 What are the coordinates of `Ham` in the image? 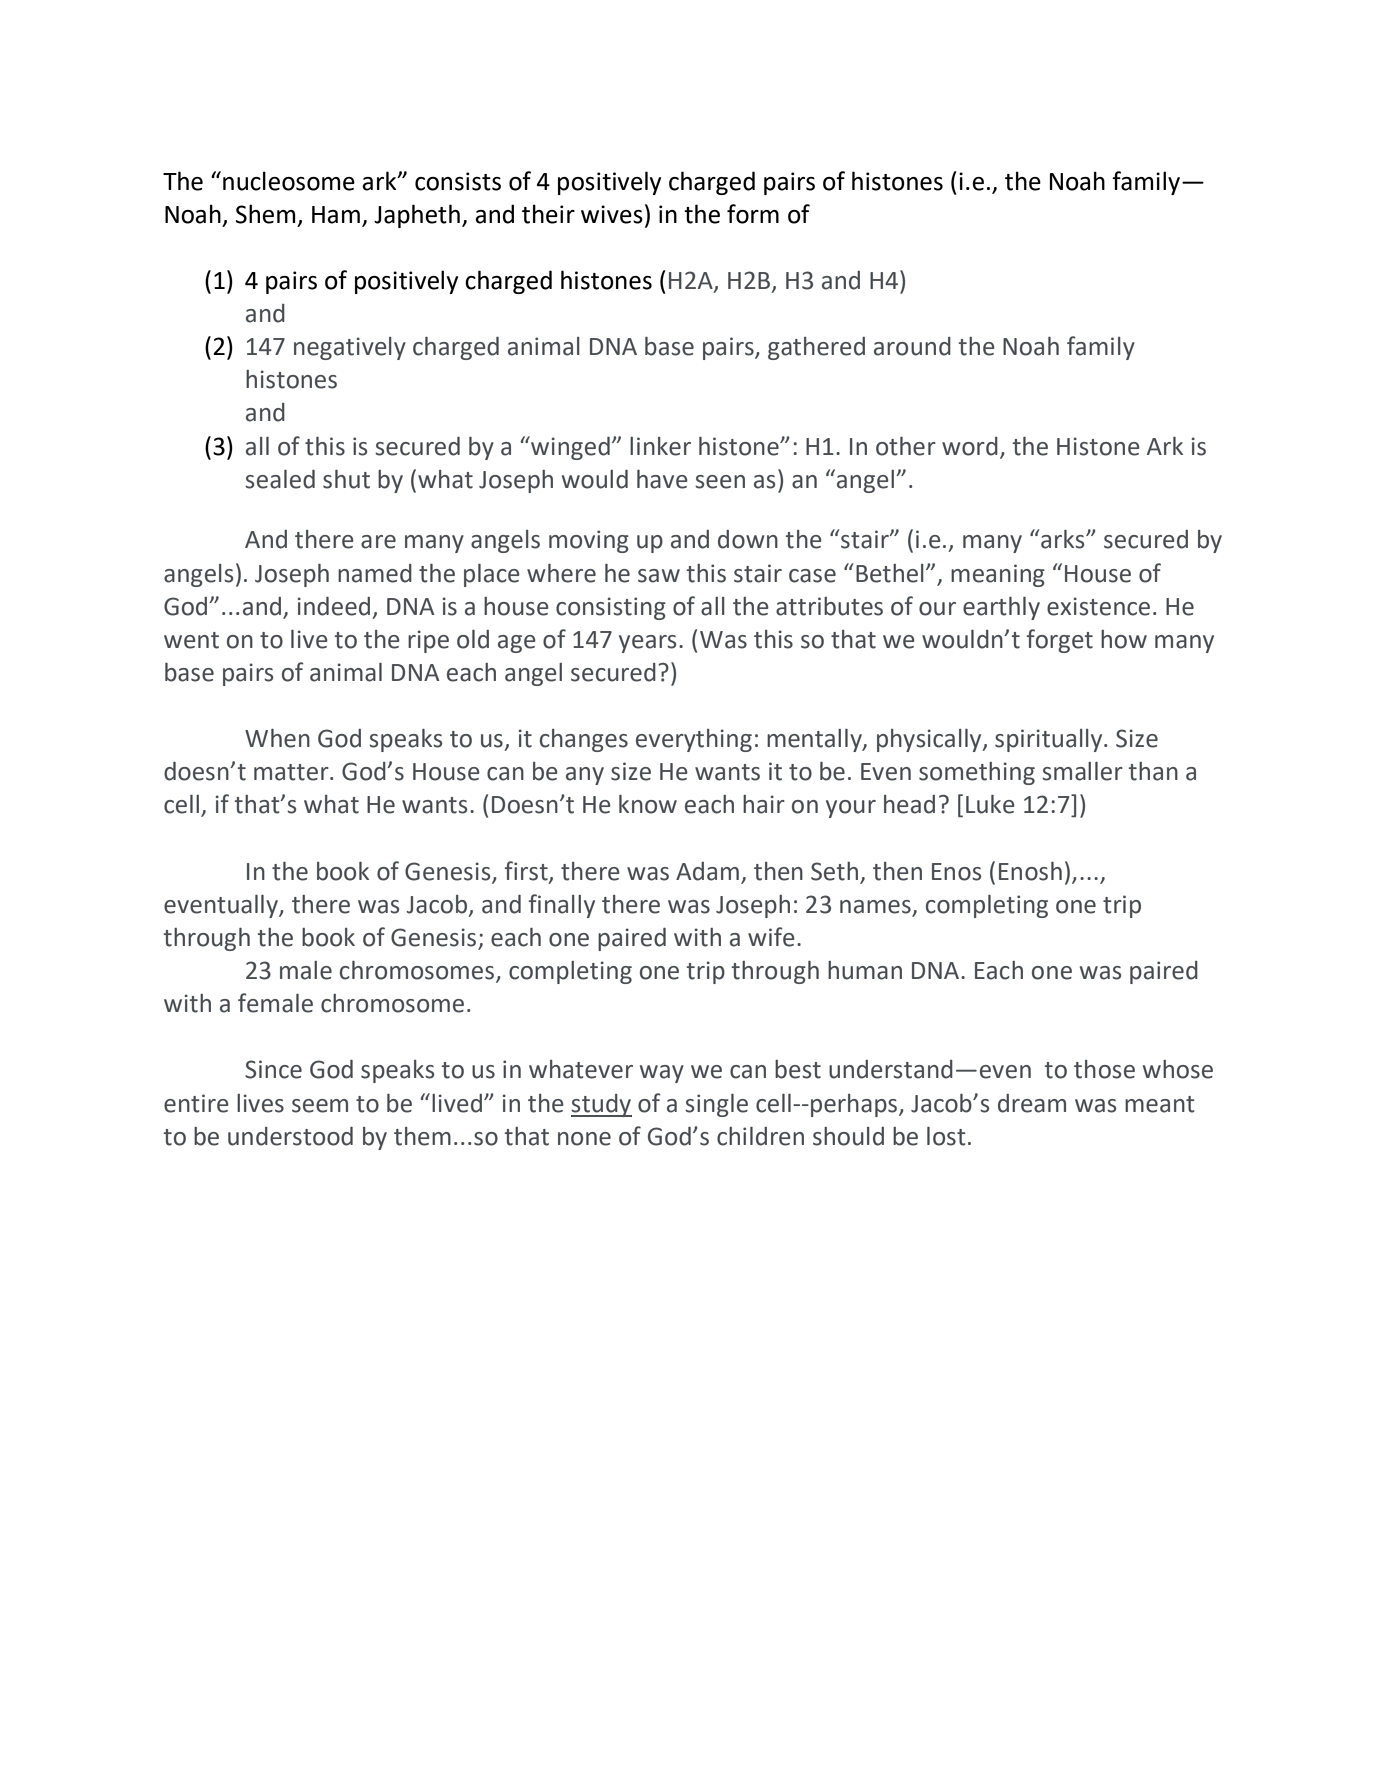 It's located at (336, 215).
